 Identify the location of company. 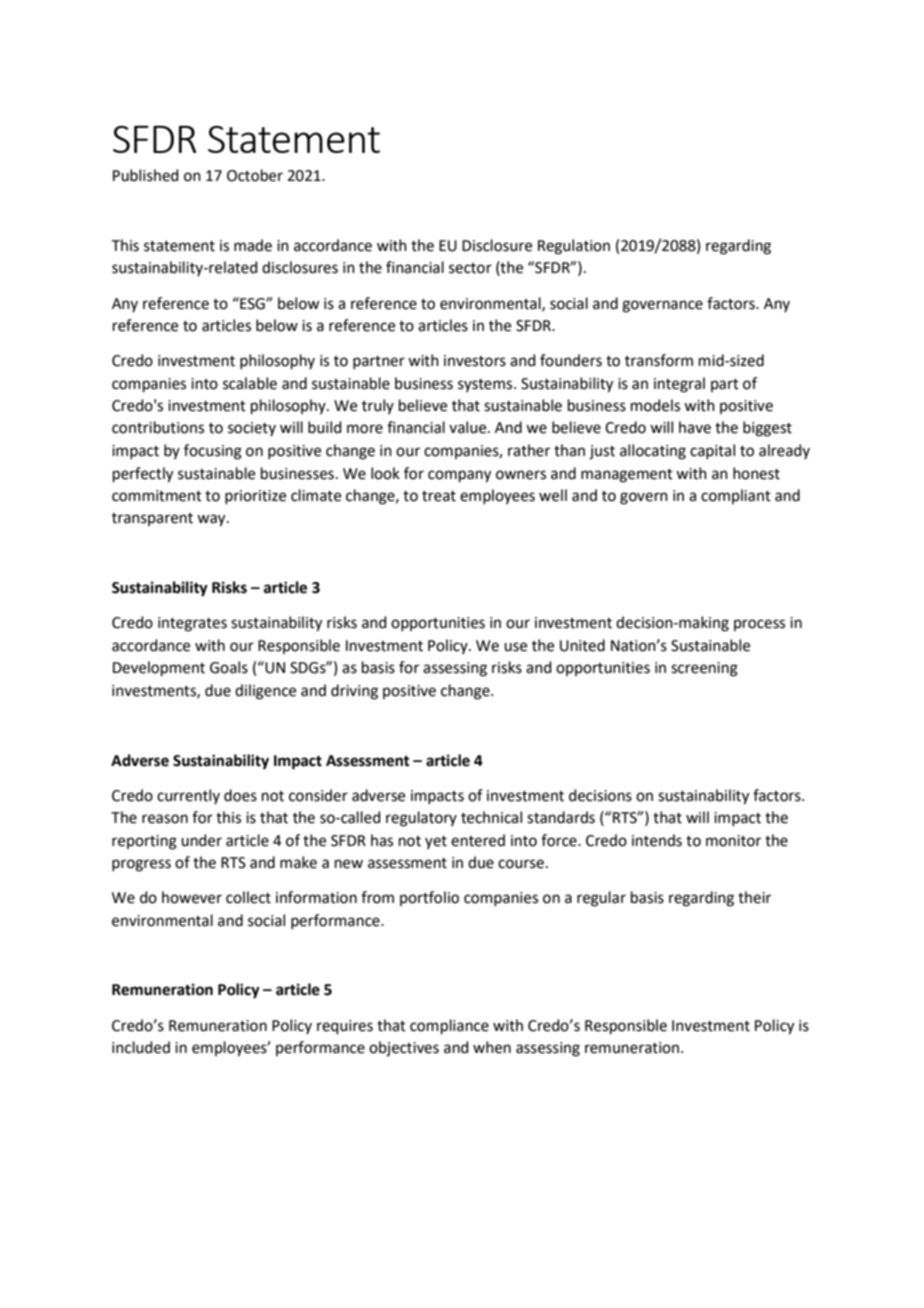
(459, 476).
